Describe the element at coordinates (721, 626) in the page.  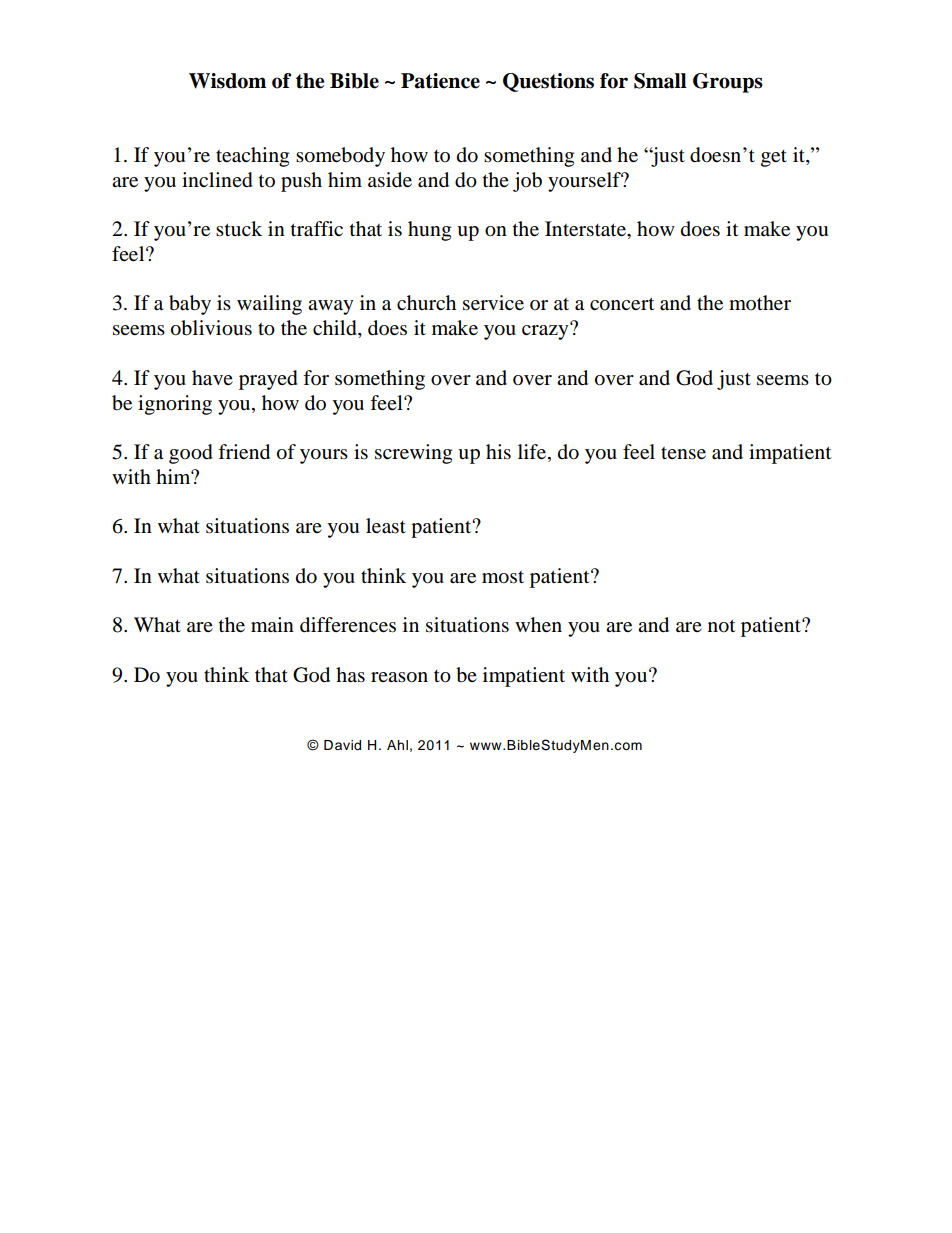
I see `not` at that location.
